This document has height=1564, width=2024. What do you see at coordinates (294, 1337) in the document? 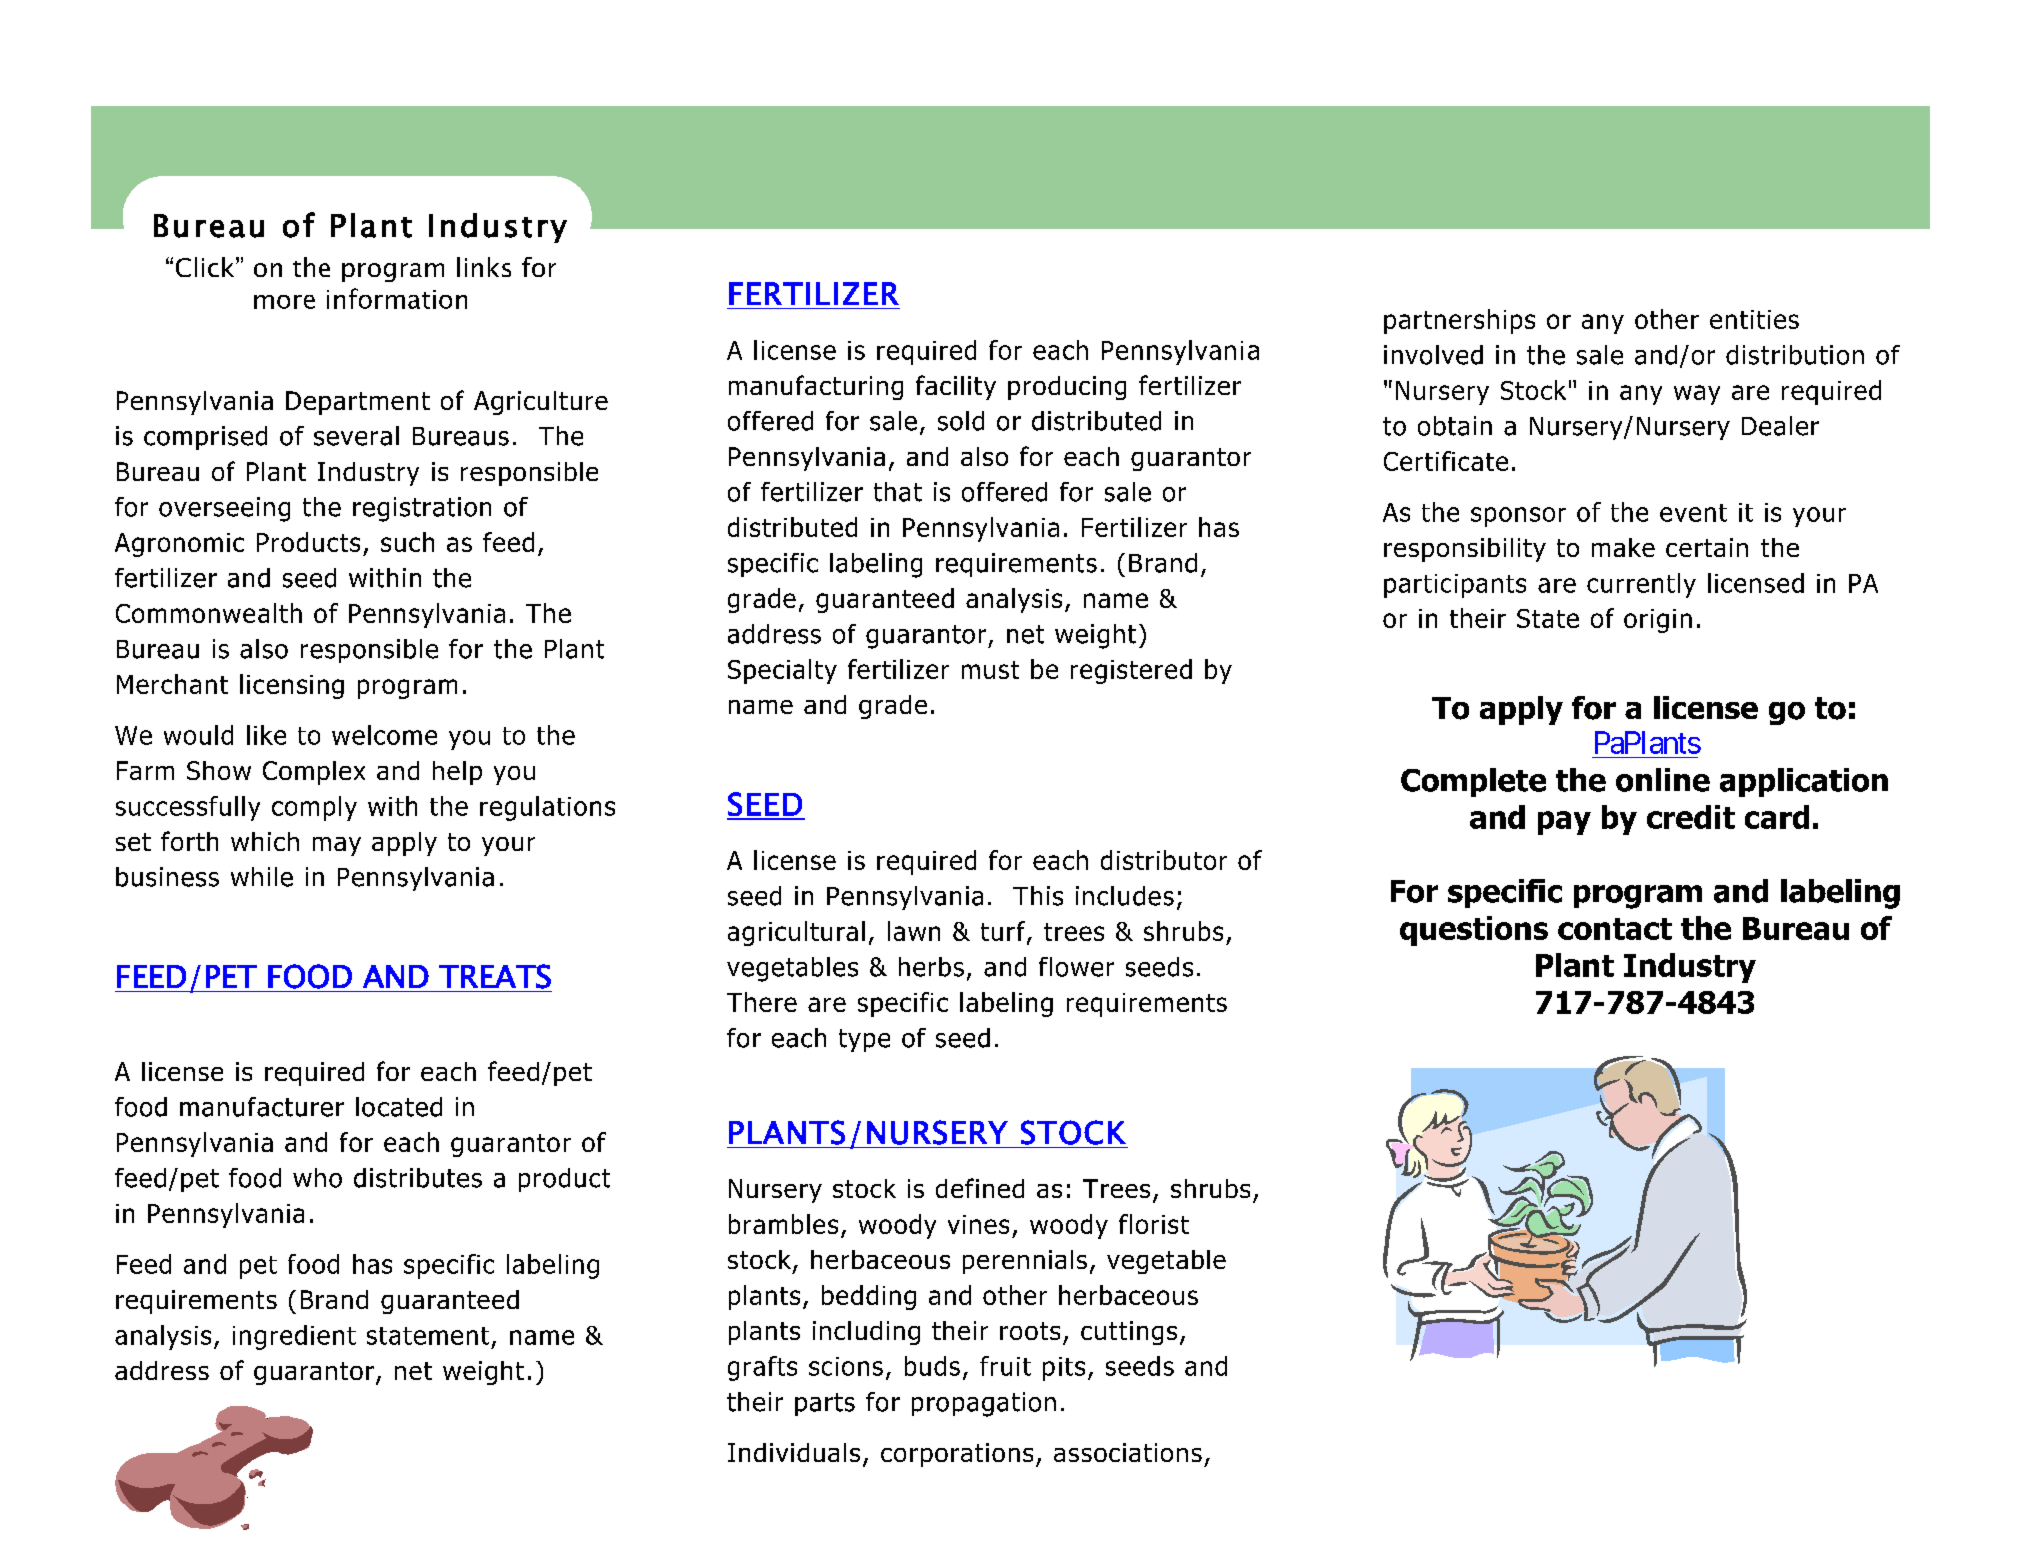
I see `ingredient` at bounding box center [294, 1337].
